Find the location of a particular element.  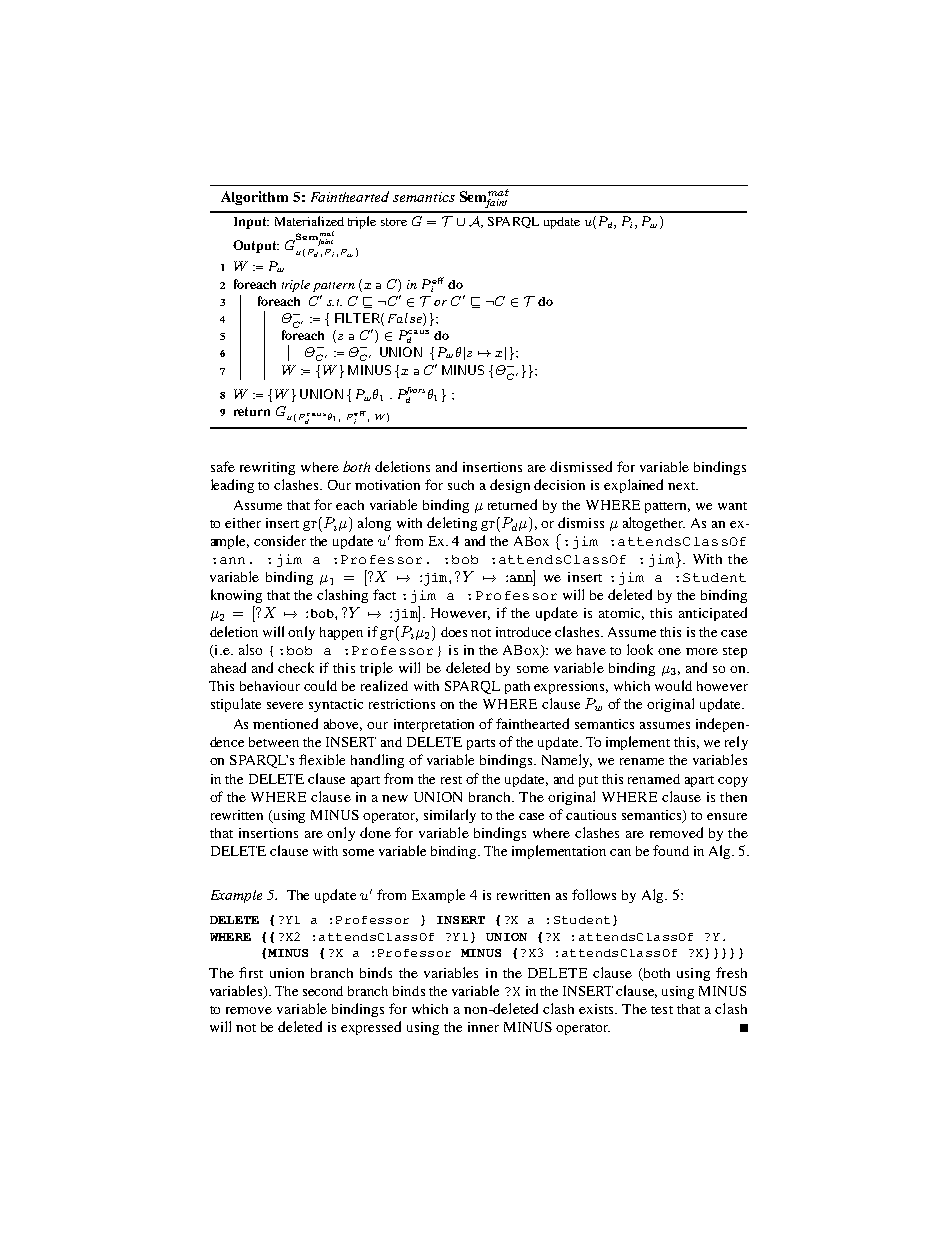

anticipated is located at coordinates (713, 614).
